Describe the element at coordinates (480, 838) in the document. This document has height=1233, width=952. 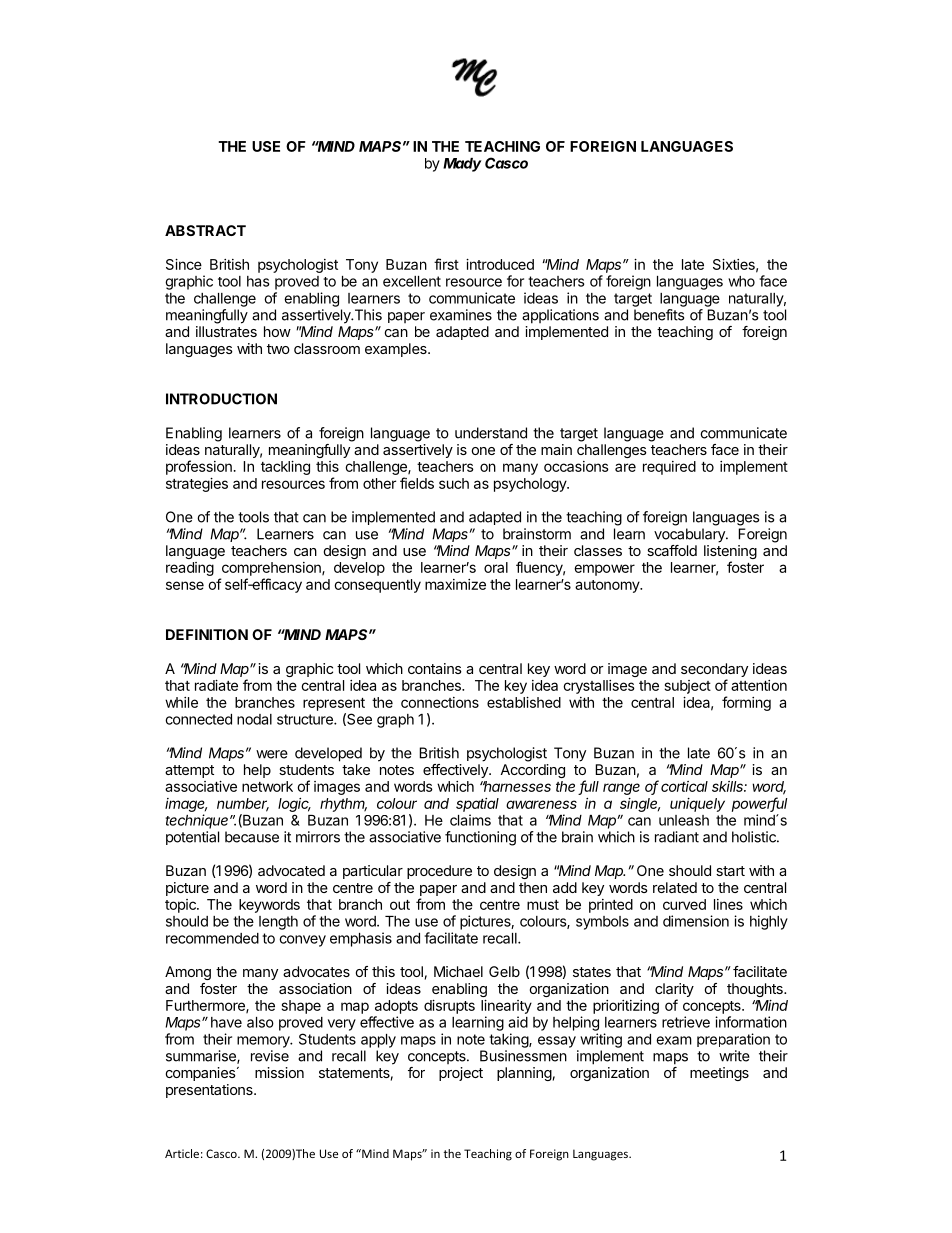
I see `functioning` at that location.
